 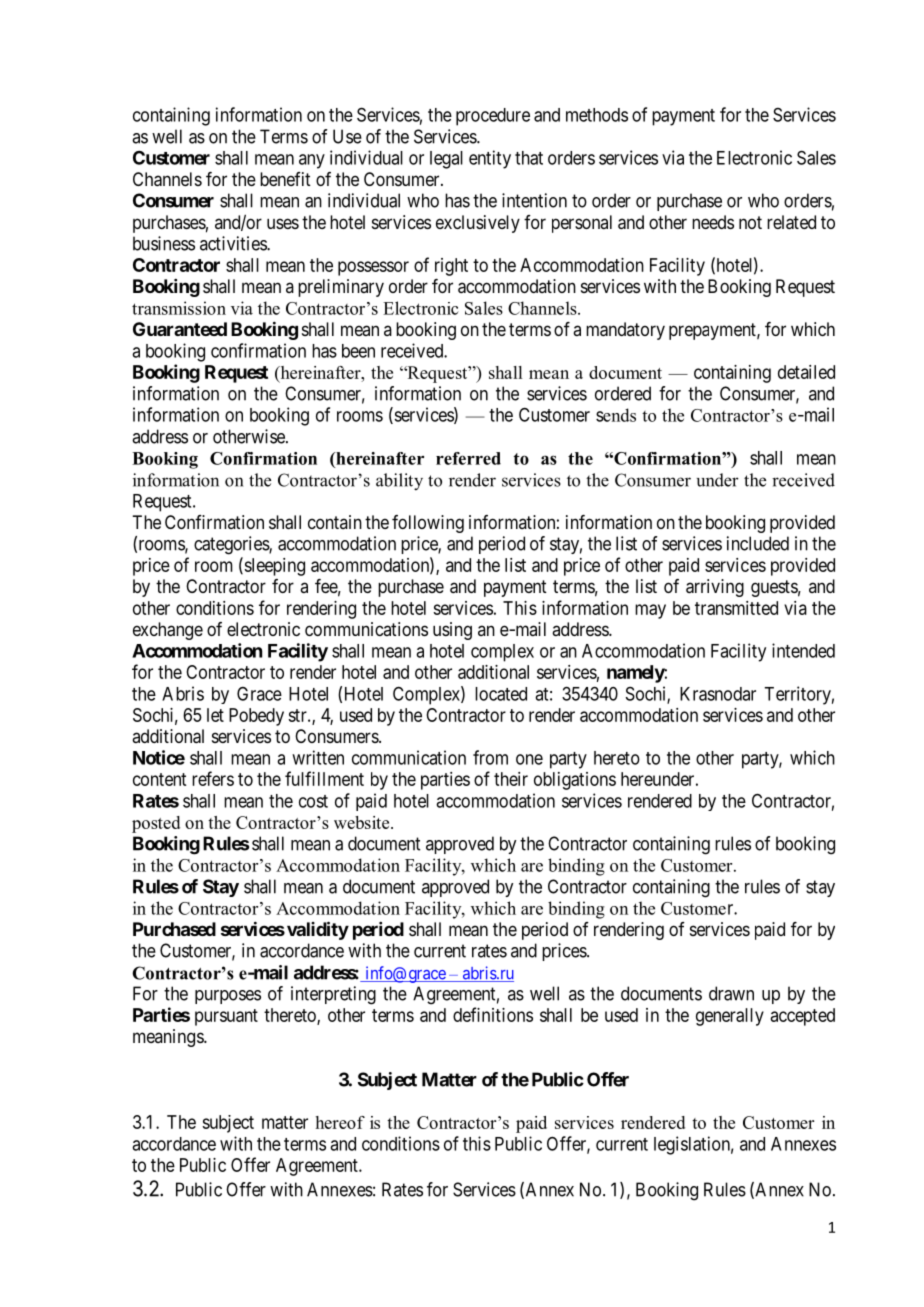 What do you see at coordinates (226, 1017) in the screenshot?
I see `pursuant` at bounding box center [226, 1017].
